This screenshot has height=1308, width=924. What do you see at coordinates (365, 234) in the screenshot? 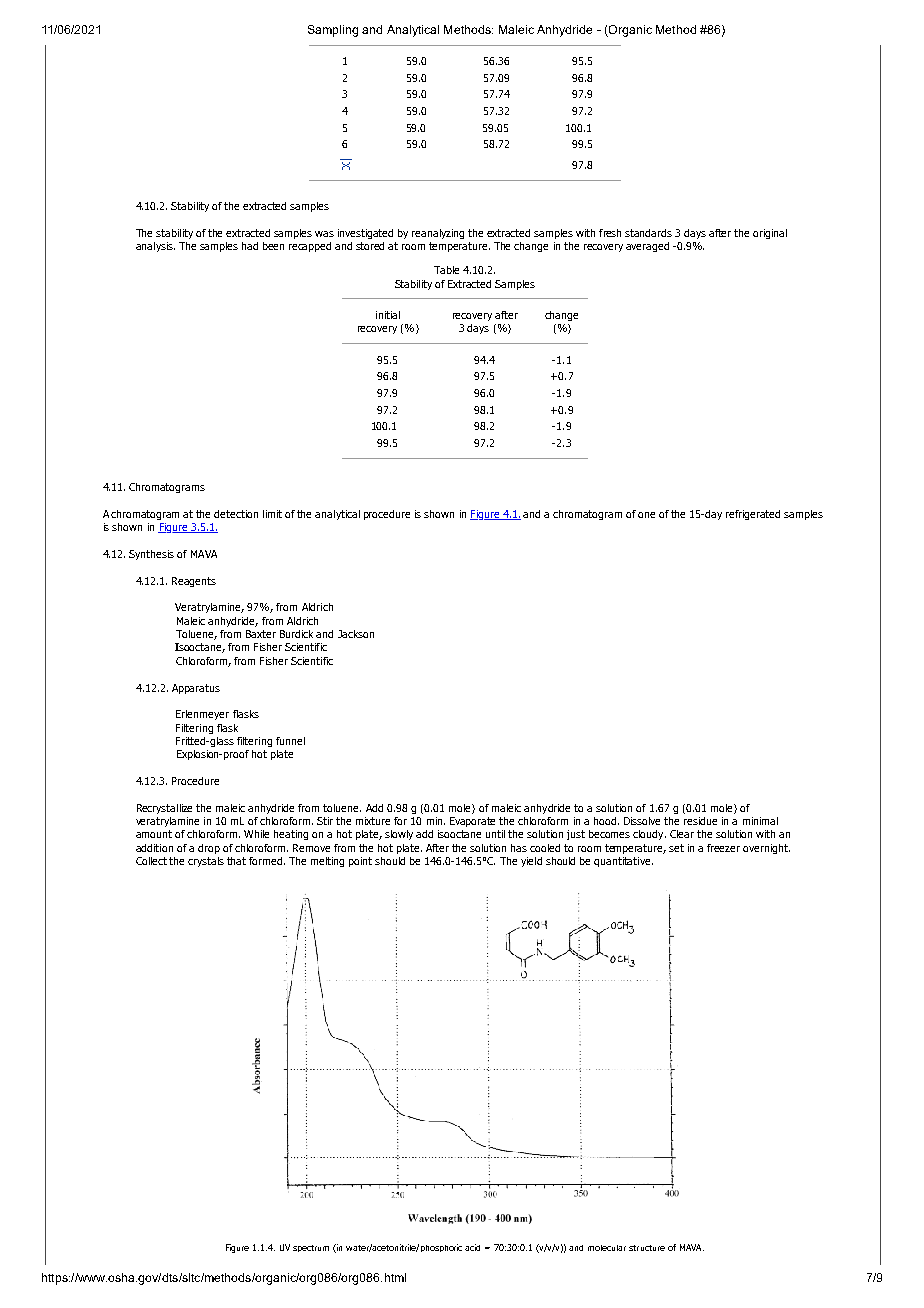
I see `investigated` at bounding box center [365, 234].
